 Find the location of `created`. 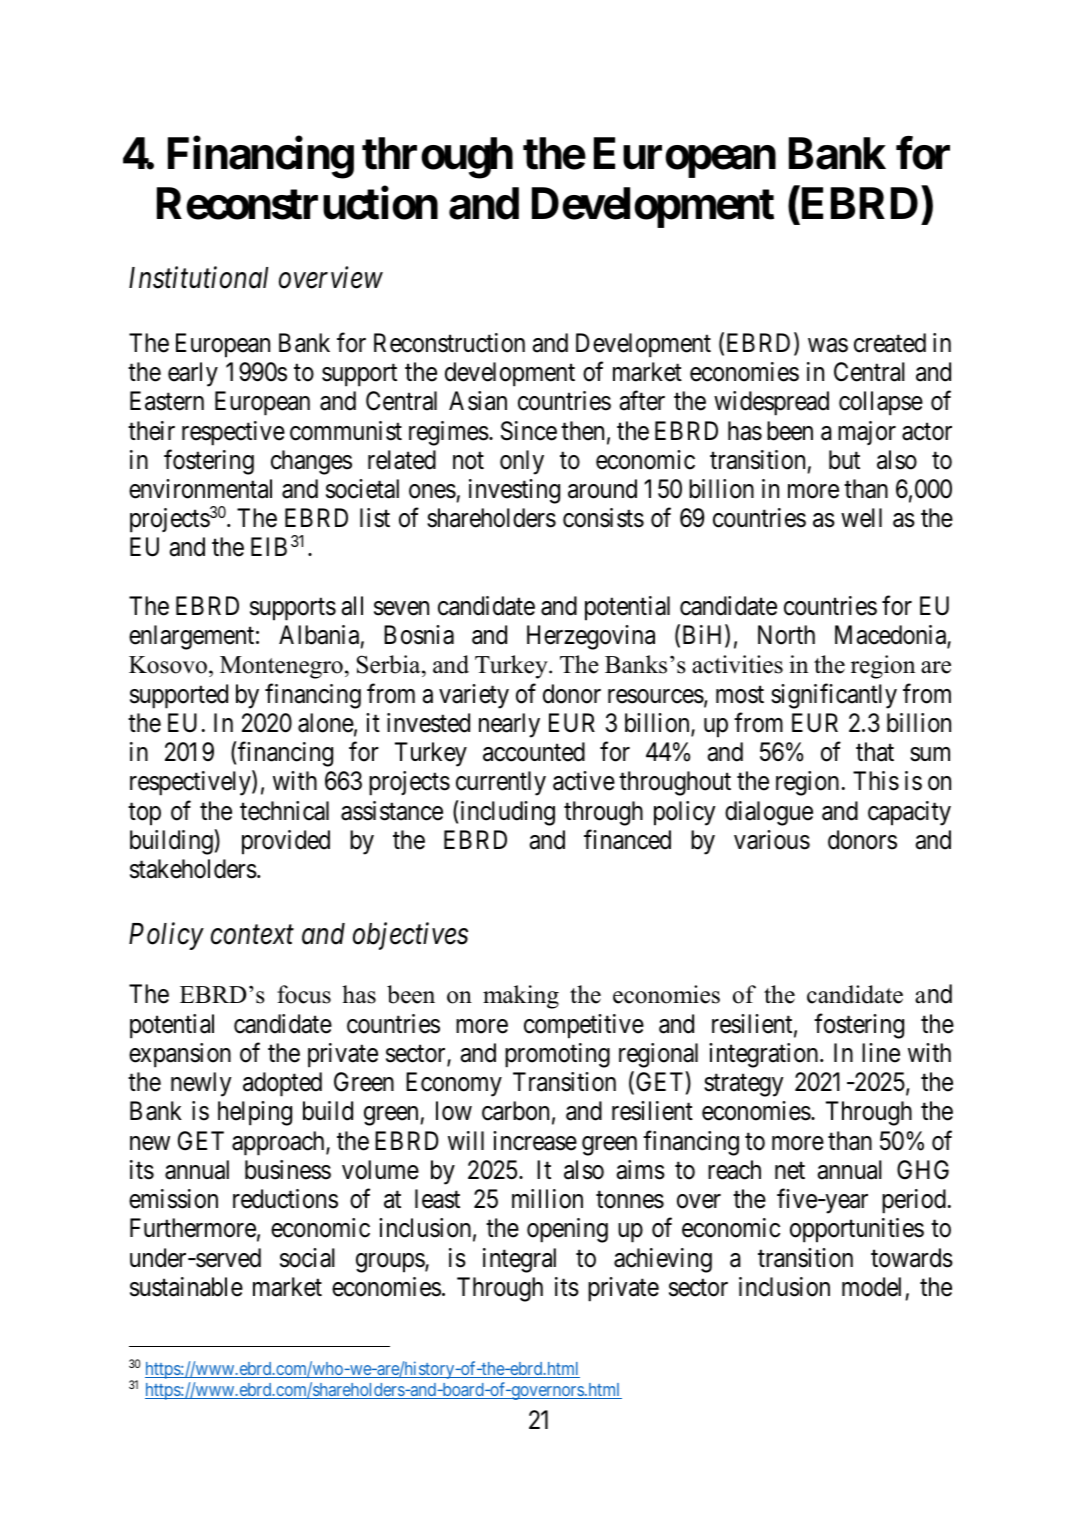

created is located at coordinates (890, 343).
